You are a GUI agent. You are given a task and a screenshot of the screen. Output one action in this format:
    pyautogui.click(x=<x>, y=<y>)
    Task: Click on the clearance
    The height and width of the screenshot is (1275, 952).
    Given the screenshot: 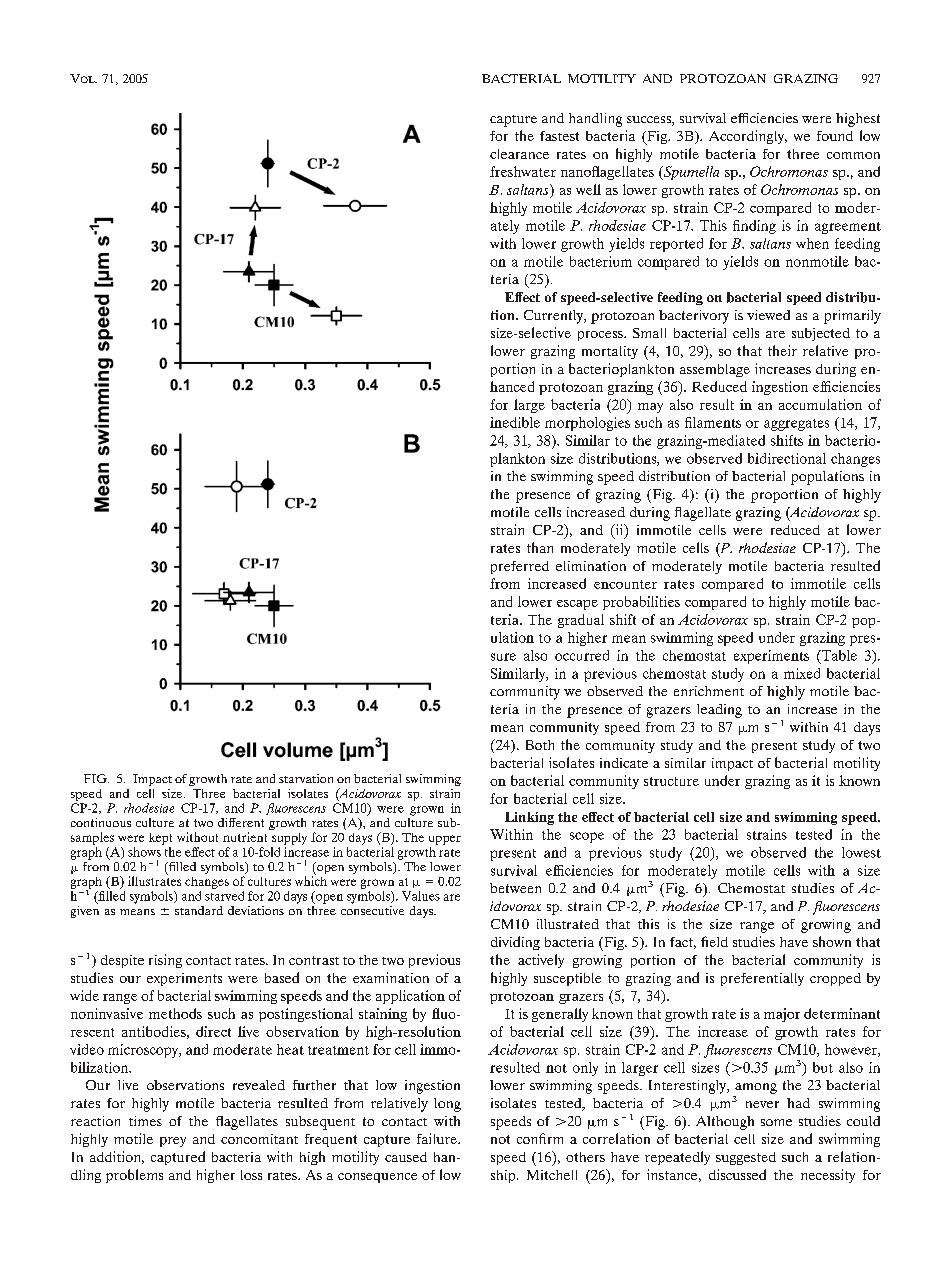 What is the action you would take?
    pyautogui.click(x=519, y=154)
